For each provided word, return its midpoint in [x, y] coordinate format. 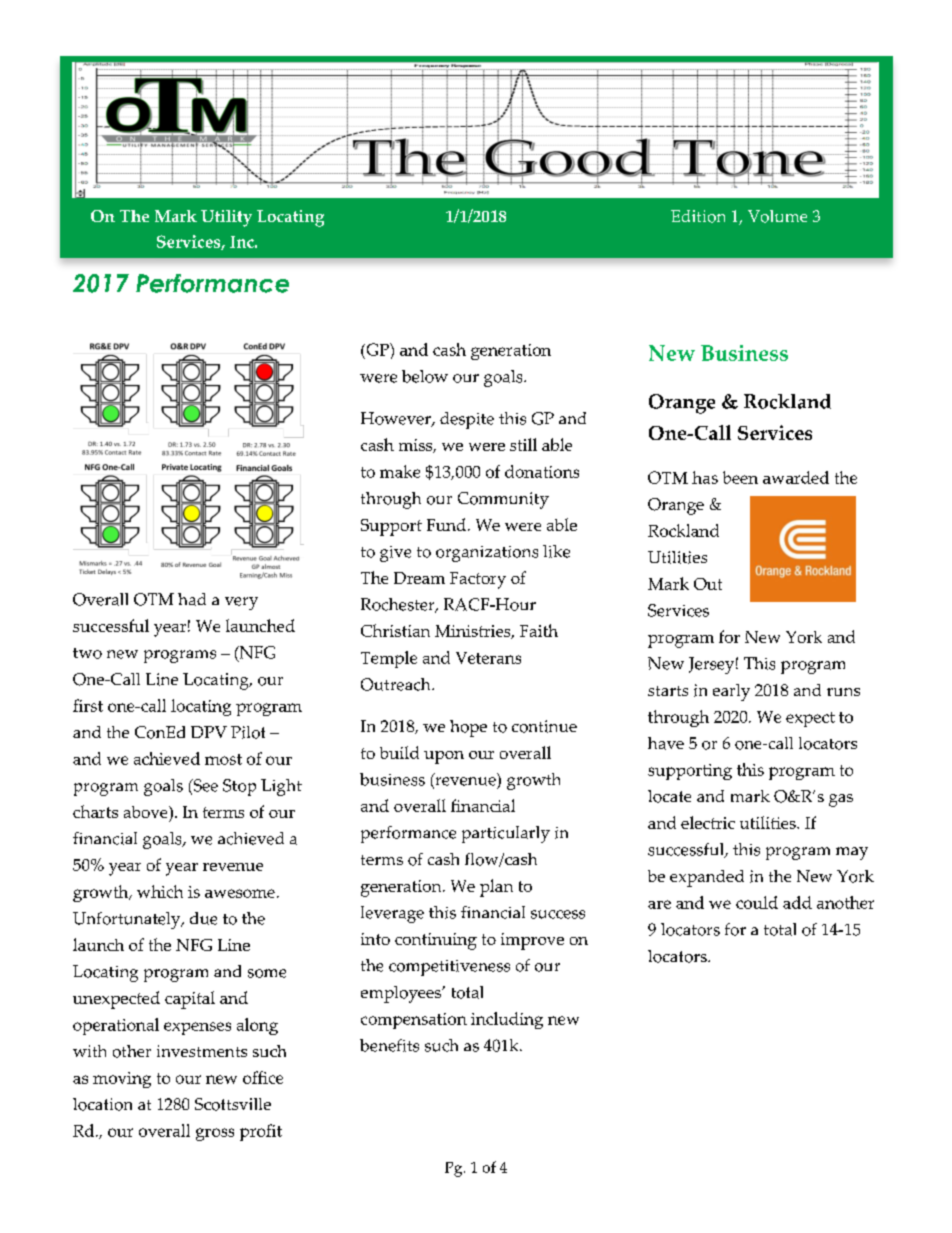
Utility [226, 218]
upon [444, 757]
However [397, 419]
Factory [478, 580]
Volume [777, 216]
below [425, 376]
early [731, 692]
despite [467, 420]
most [223, 759]
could [757, 902]
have [666, 743]
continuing [436, 941]
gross [215, 1134]
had [192, 599]
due [203, 918]
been [740, 477]
